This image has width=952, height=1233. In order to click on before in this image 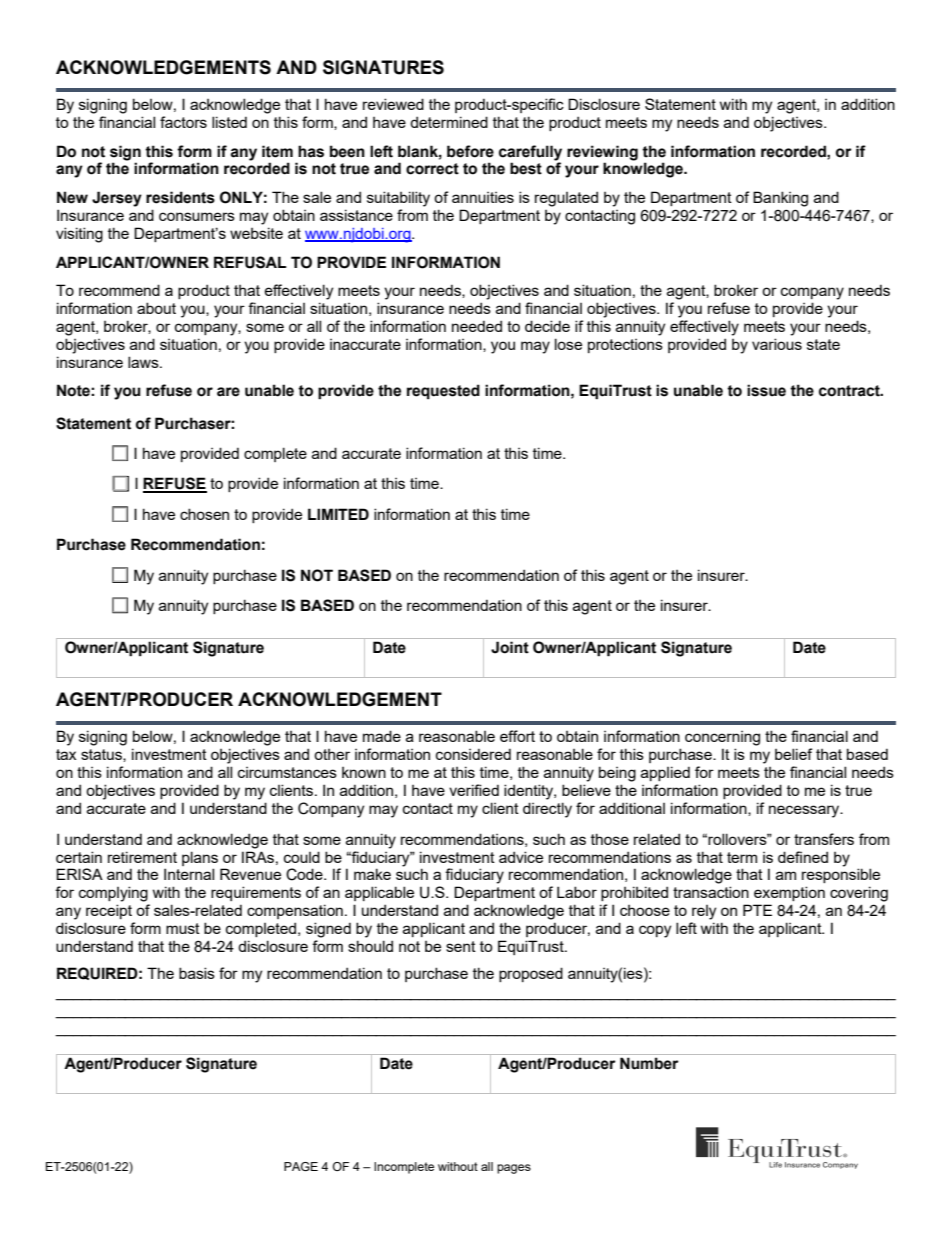, I will do `click(470, 151)`.
